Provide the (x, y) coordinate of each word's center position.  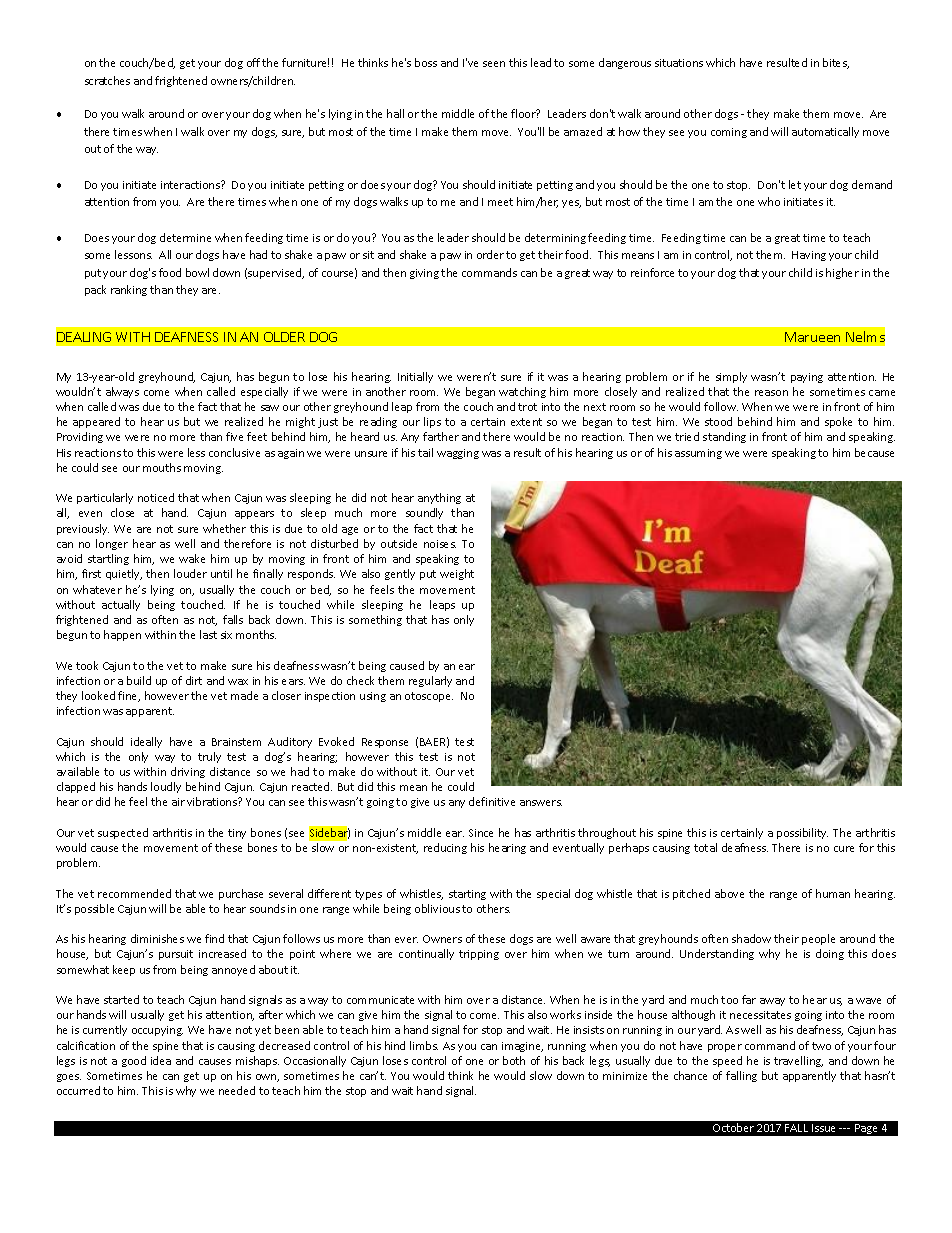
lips (432, 422)
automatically (825, 132)
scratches (107, 80)
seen (494, 64)
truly (209, 757)
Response (385, 743)
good (134, 1061)
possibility (802, 833)
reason (771, 393)
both (514, 1060)
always (122, 392)
